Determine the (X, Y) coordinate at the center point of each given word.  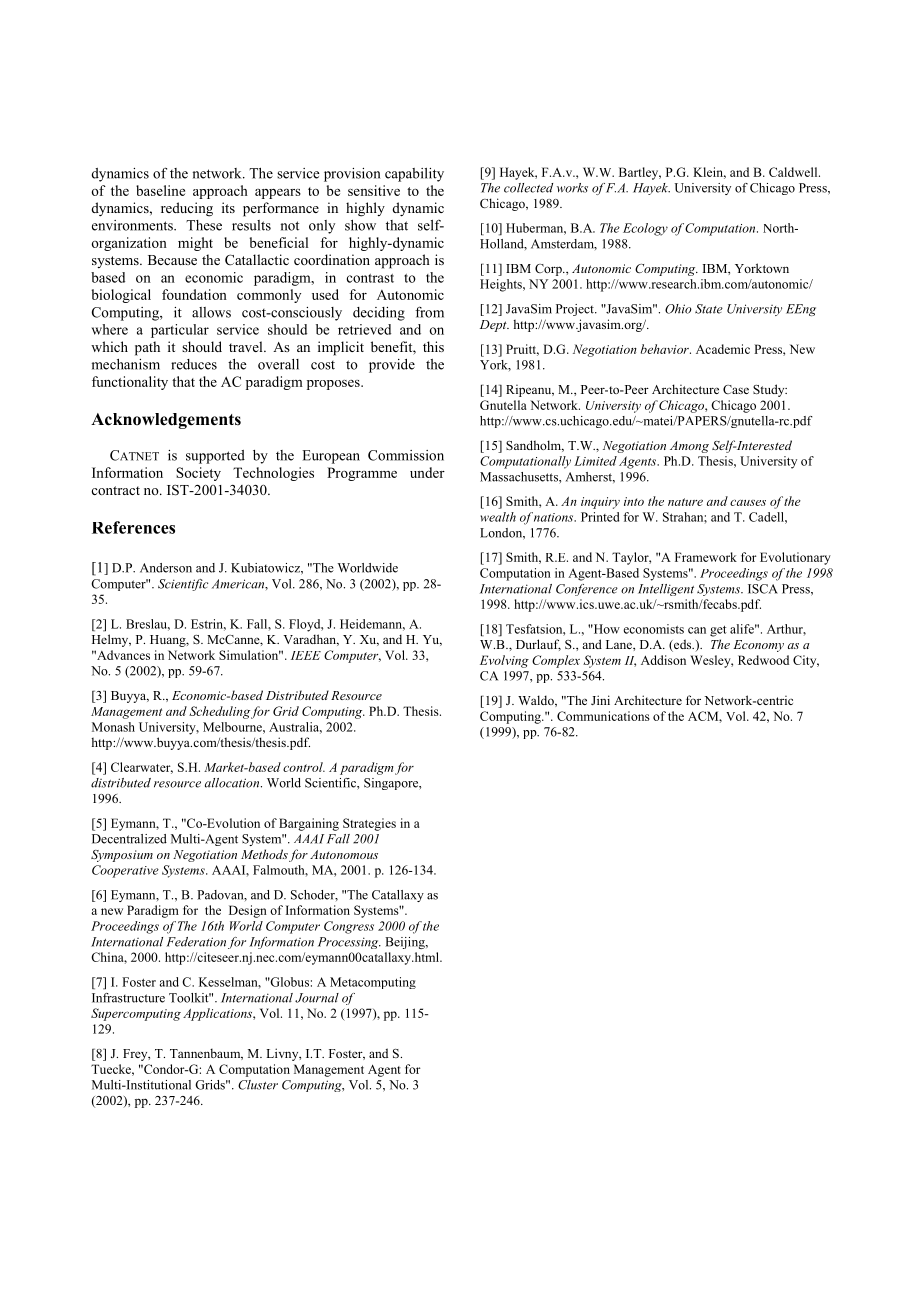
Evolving (504, 661)
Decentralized (129, 839)
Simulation (250, 655)
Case (736, 389)
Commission (406, 455)
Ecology (645, 229)
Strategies (369, 824)
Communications (603, 716)
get (718, 631)
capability (414, 175)
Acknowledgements (166, 421)
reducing (187, 209)
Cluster (258, 1085)
